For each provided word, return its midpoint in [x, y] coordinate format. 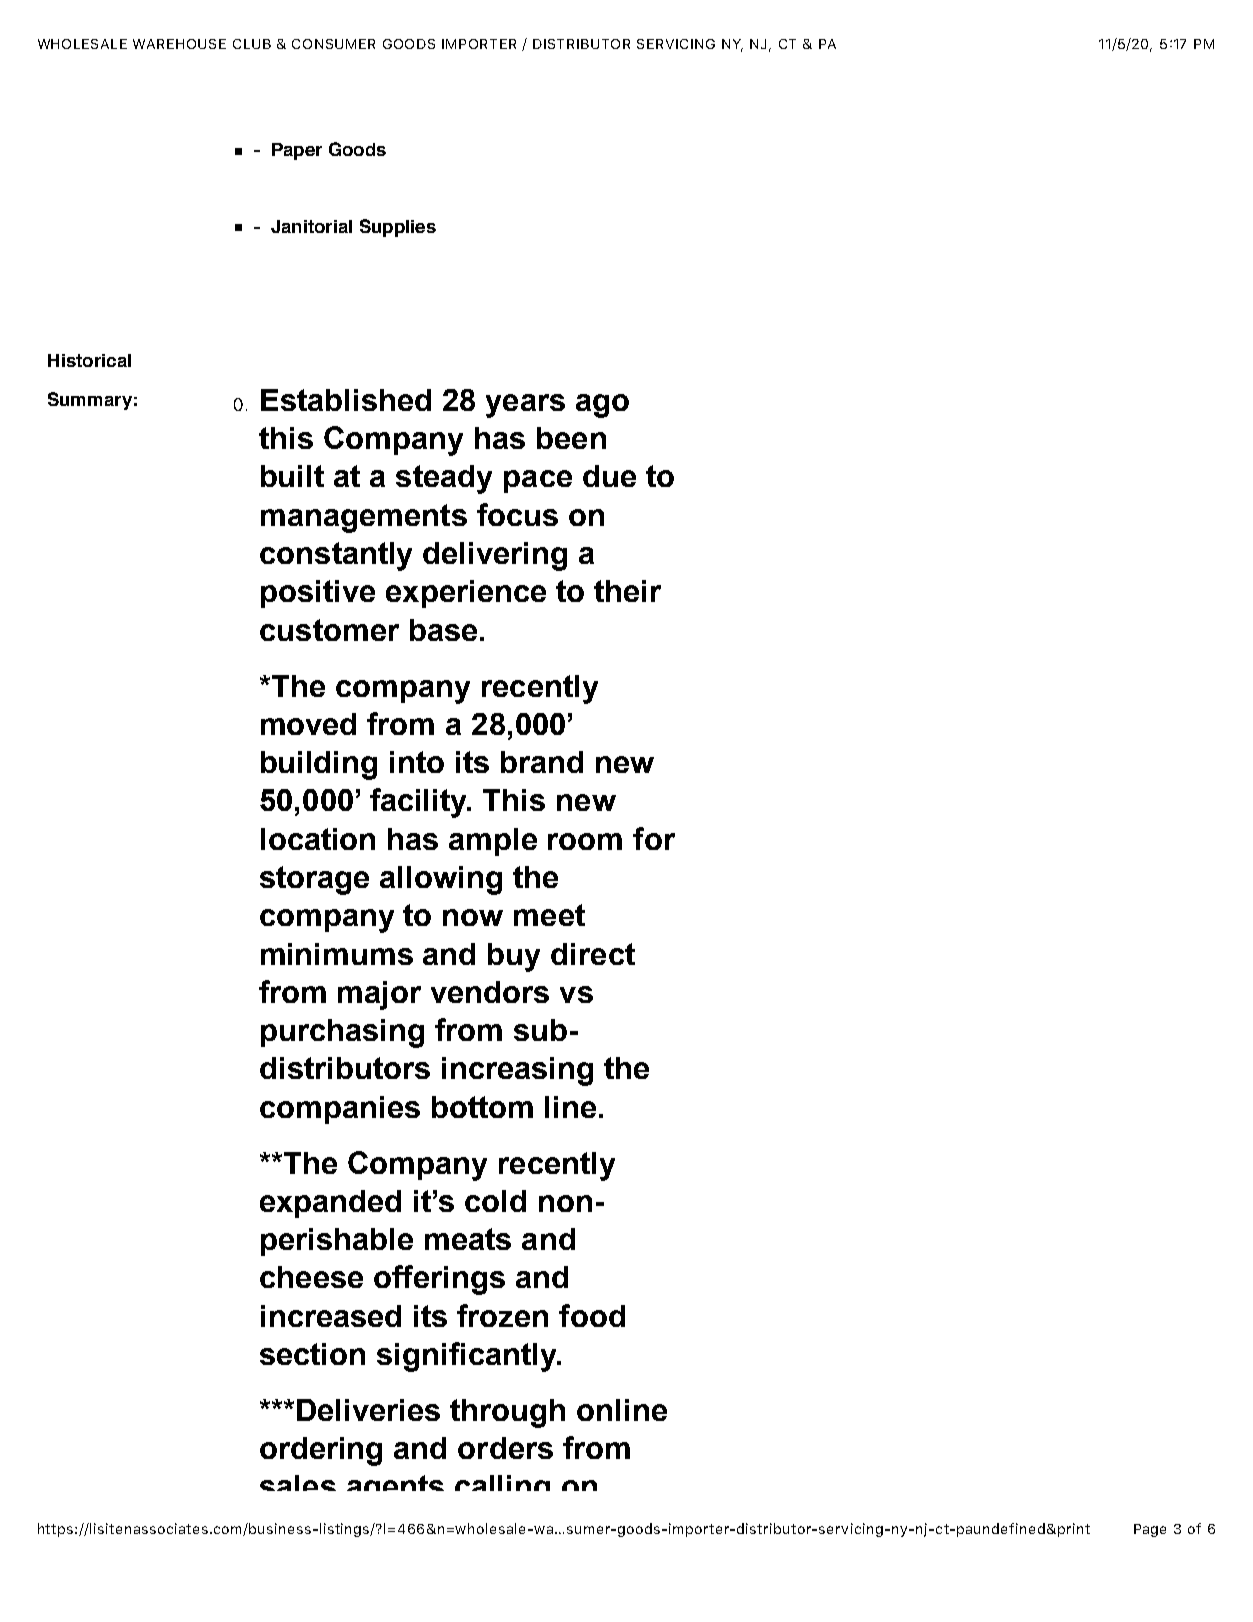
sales [298, 1483]
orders [505, 1448]
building [319, 765]
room [585, 841]
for [654, 838]
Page [1150, 1530]
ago [602, 406]
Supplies [398, 228]
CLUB [252, 44]
